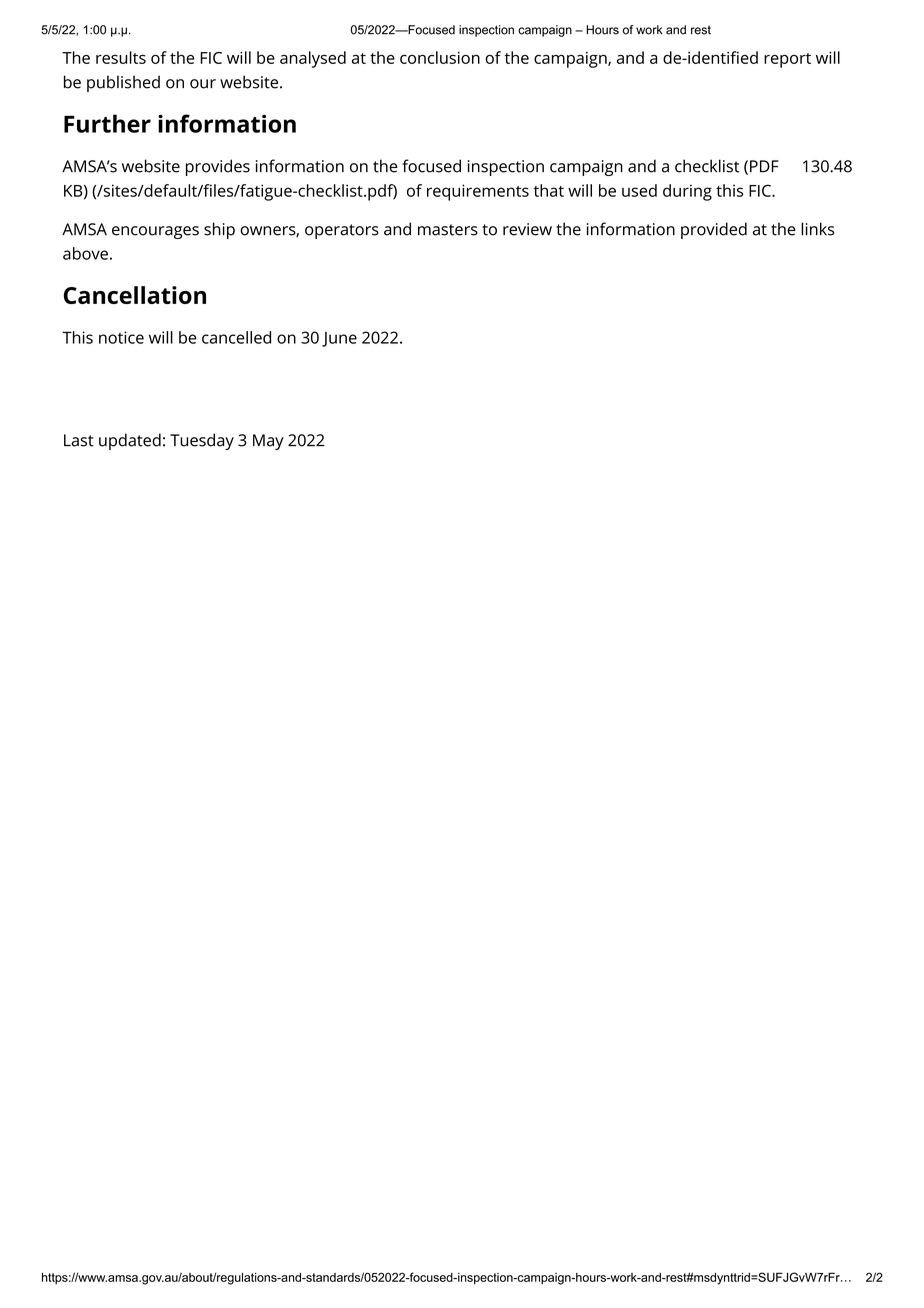 The width and height of the screenshot is (924, 1308). What do you see at coordinates (107, 123) in the screenshot?
I see `Further` at bounding box center [107, 123].
